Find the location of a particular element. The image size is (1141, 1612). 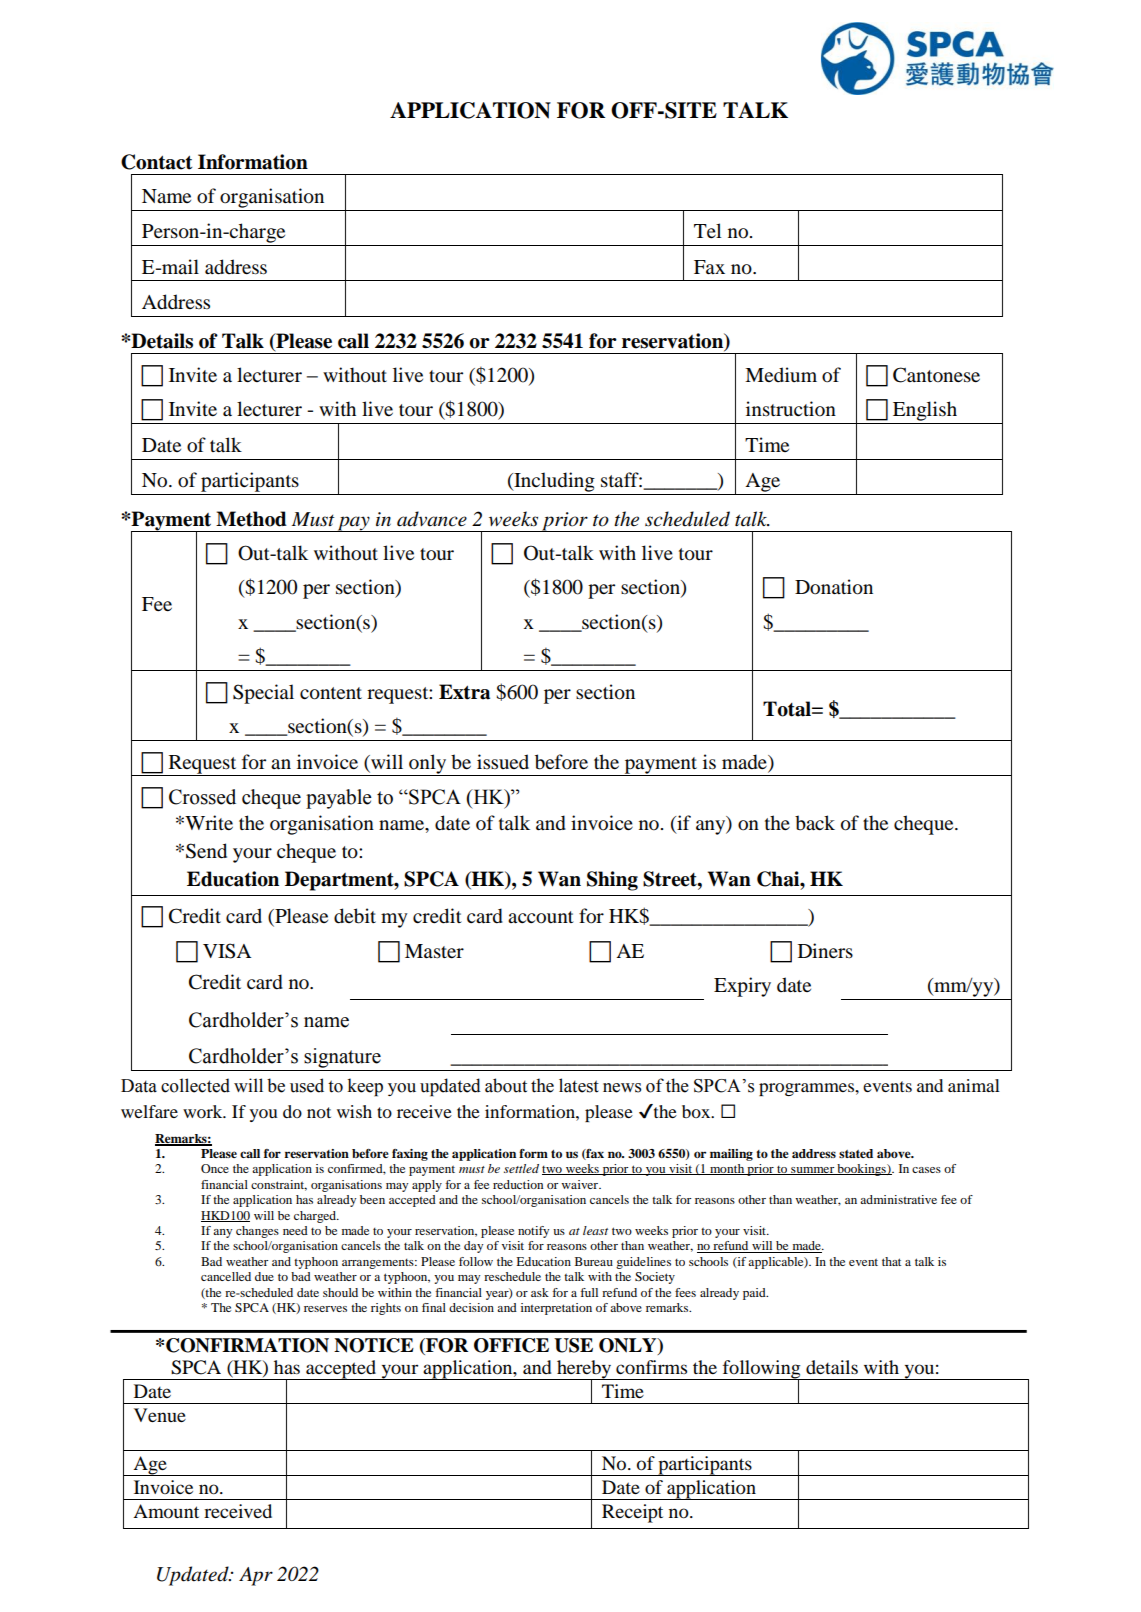

back is located at coordinates (815, 823).
